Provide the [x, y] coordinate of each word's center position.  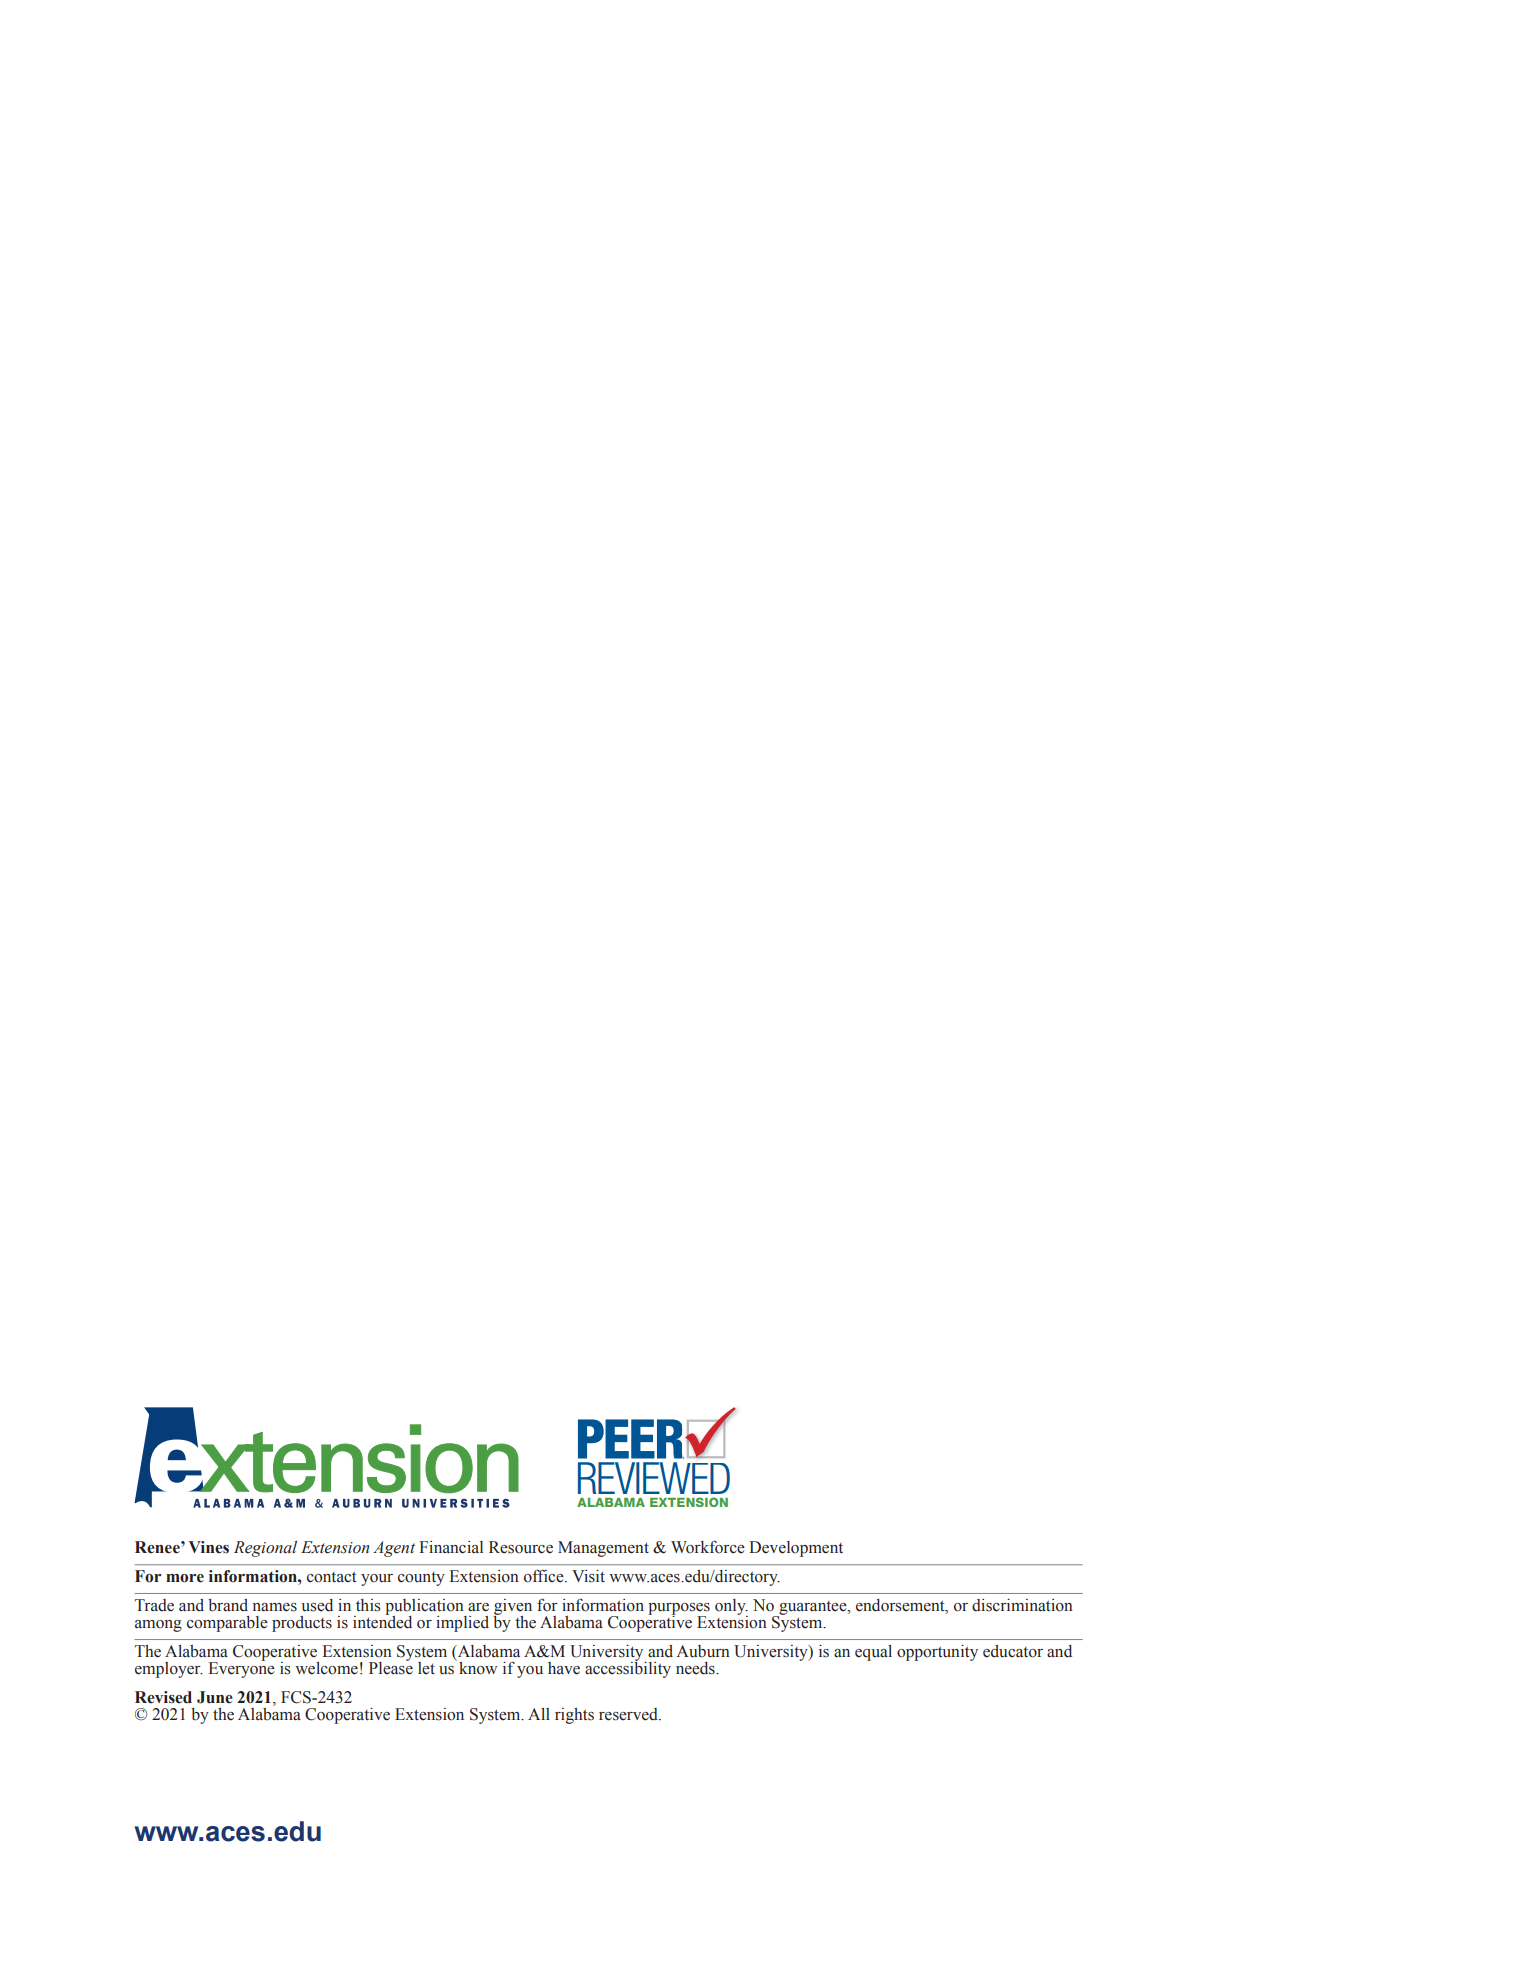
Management [603, 1549]
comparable [227, 1624]
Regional [265, 1549]
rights [574, 1716]
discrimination [1022, 1605]
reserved [629, 1714]
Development [796, 1549]
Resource [521, 1547]
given [512, 1608]
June [215, 1697]
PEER [632, 1439]
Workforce [708, 1547]
